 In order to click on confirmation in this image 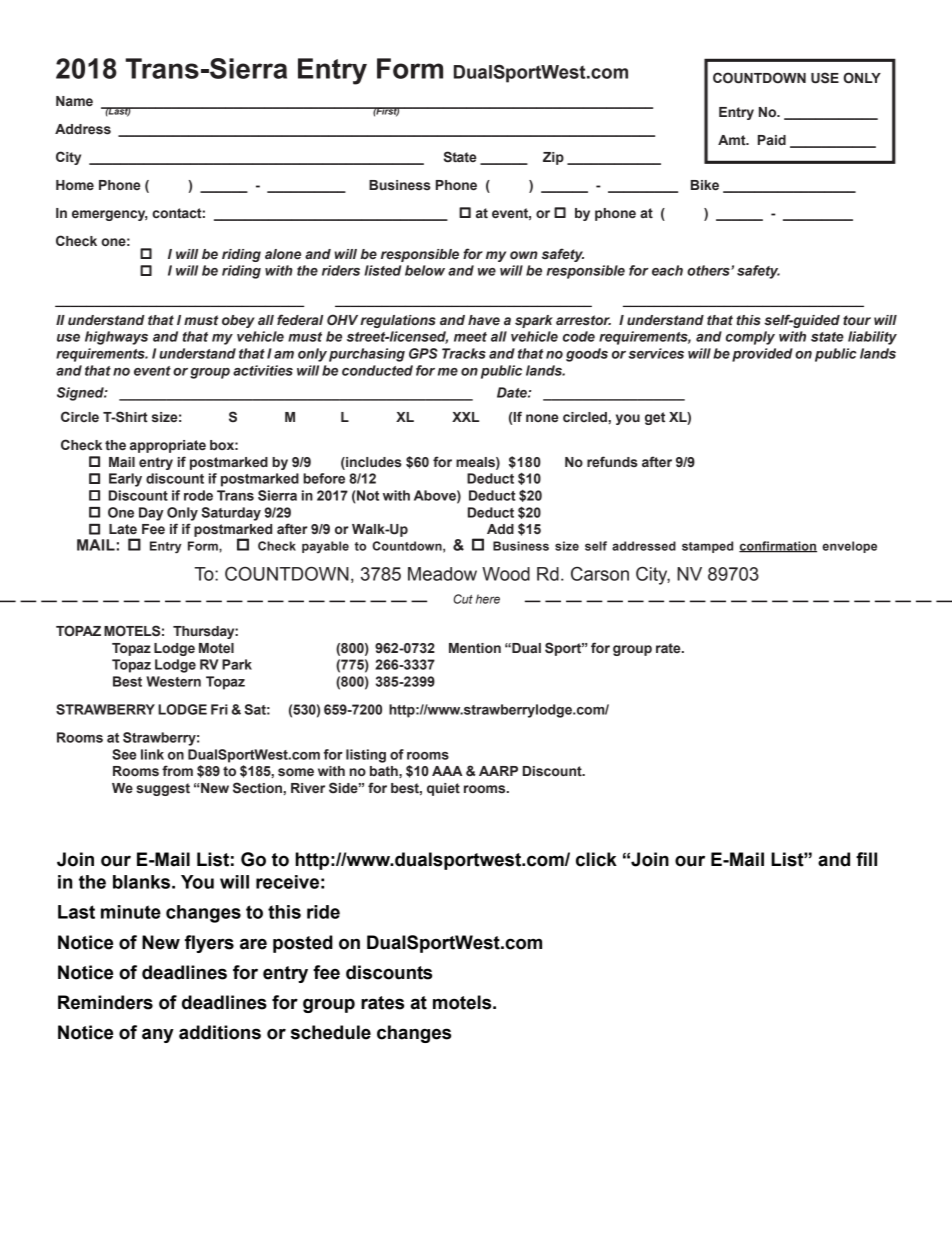, I will do `click(778, 547)`.
